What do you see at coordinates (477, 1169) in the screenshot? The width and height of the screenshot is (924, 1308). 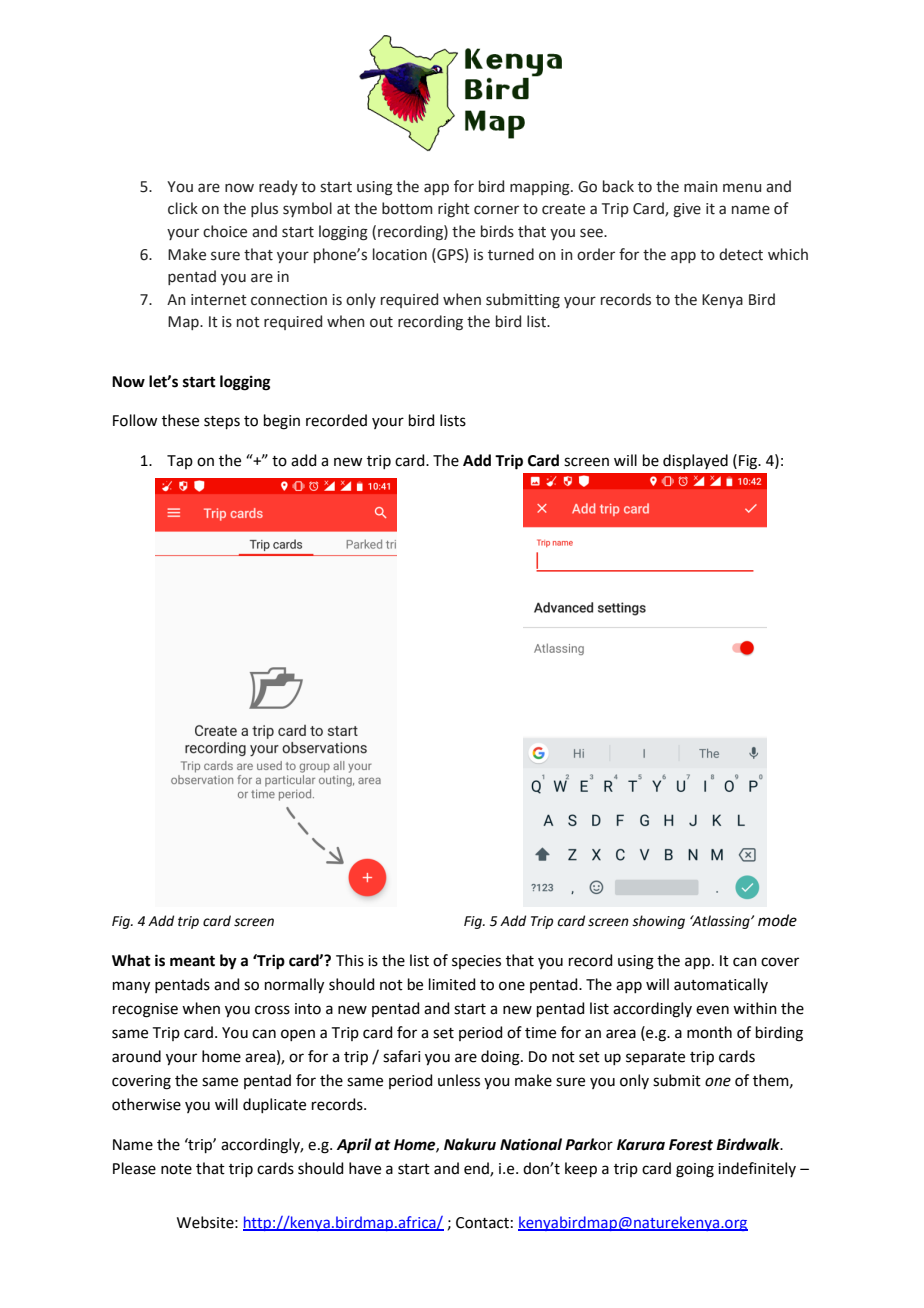 I see `end` at bounding box center [477, 1169].
